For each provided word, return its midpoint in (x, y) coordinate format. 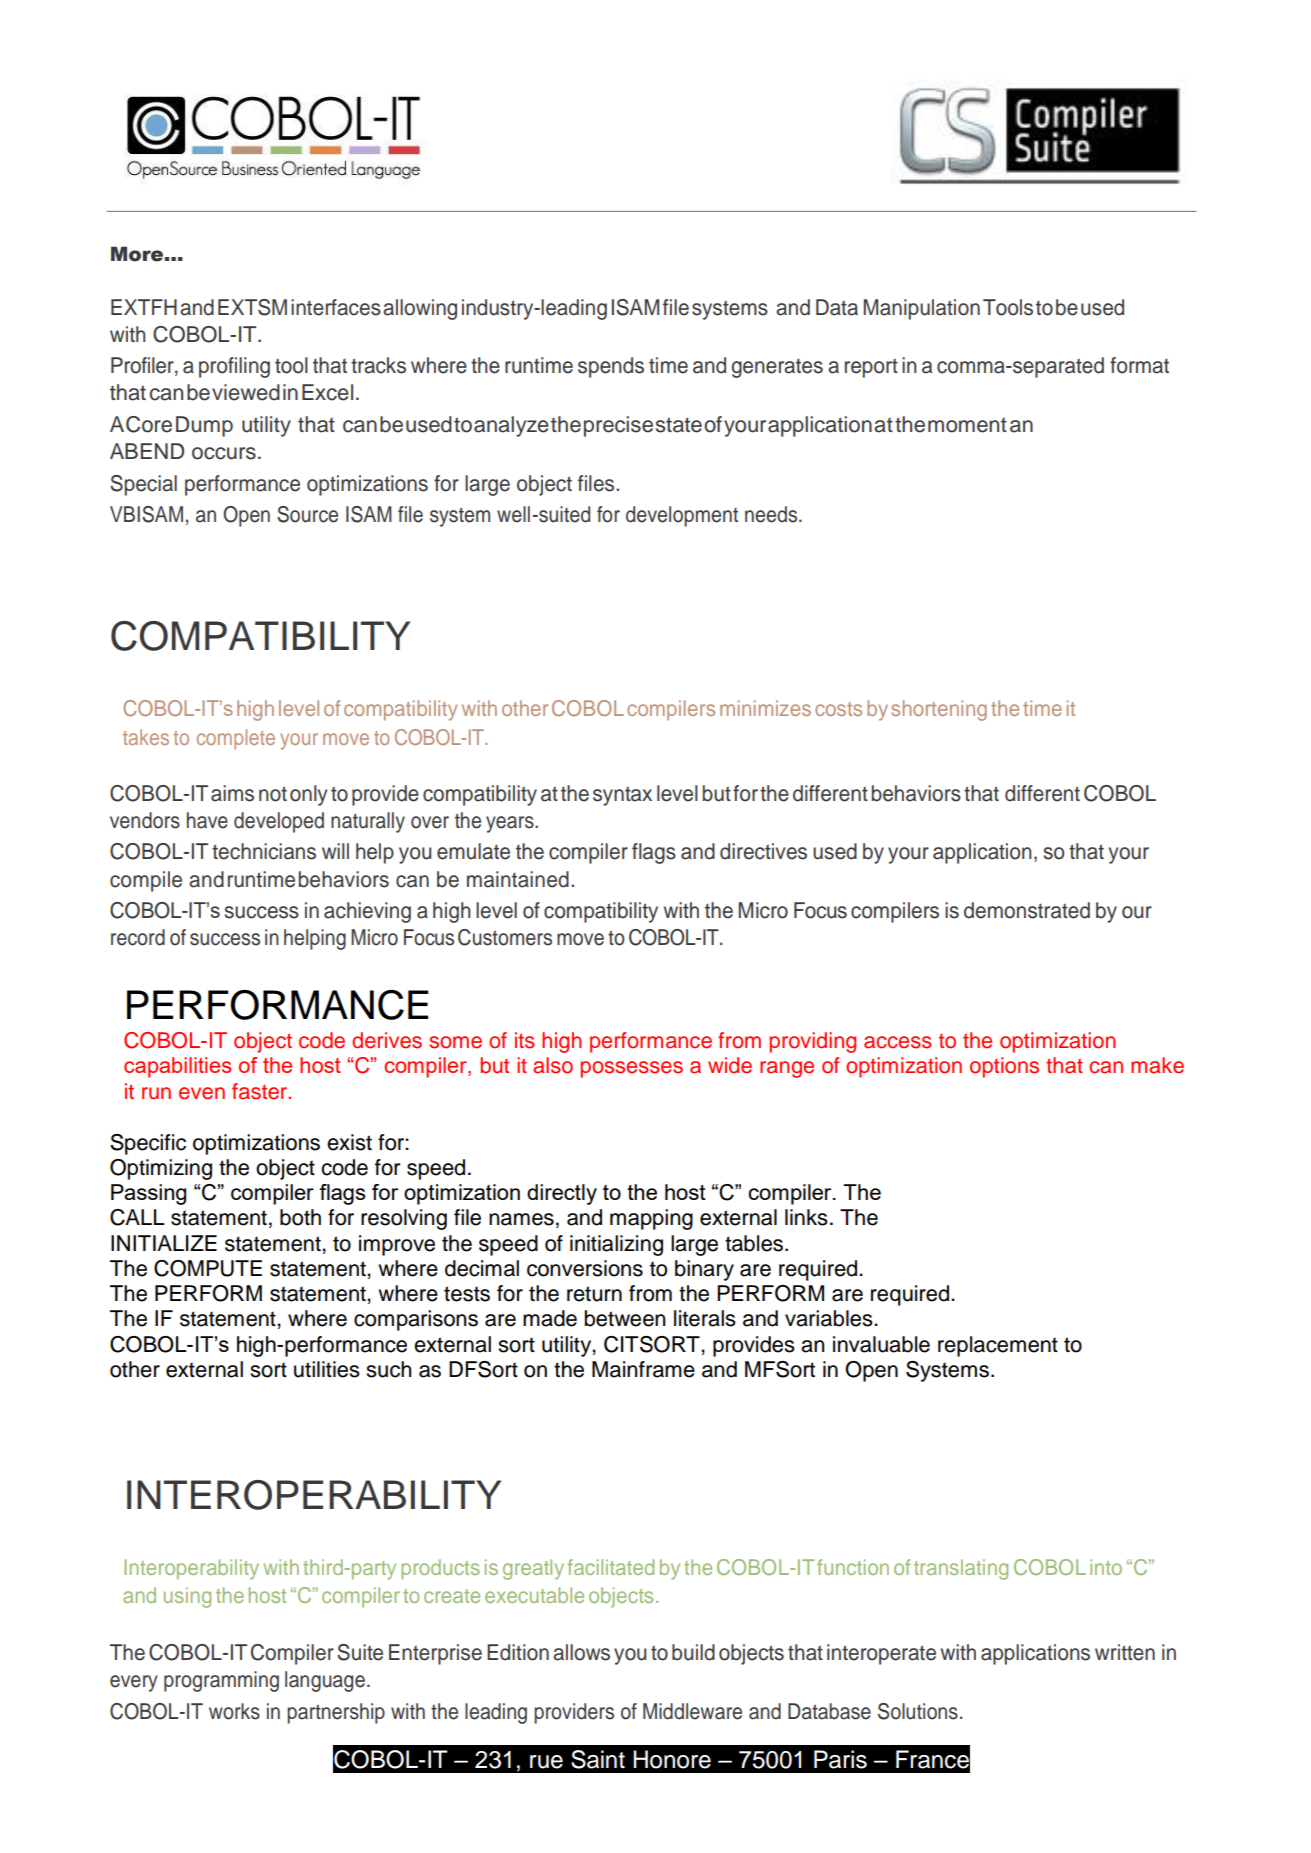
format (1139, 365)
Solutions (918, 1711)
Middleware (692, 1711)
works (234, 1711)
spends (611, 367)
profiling (234, 367)
